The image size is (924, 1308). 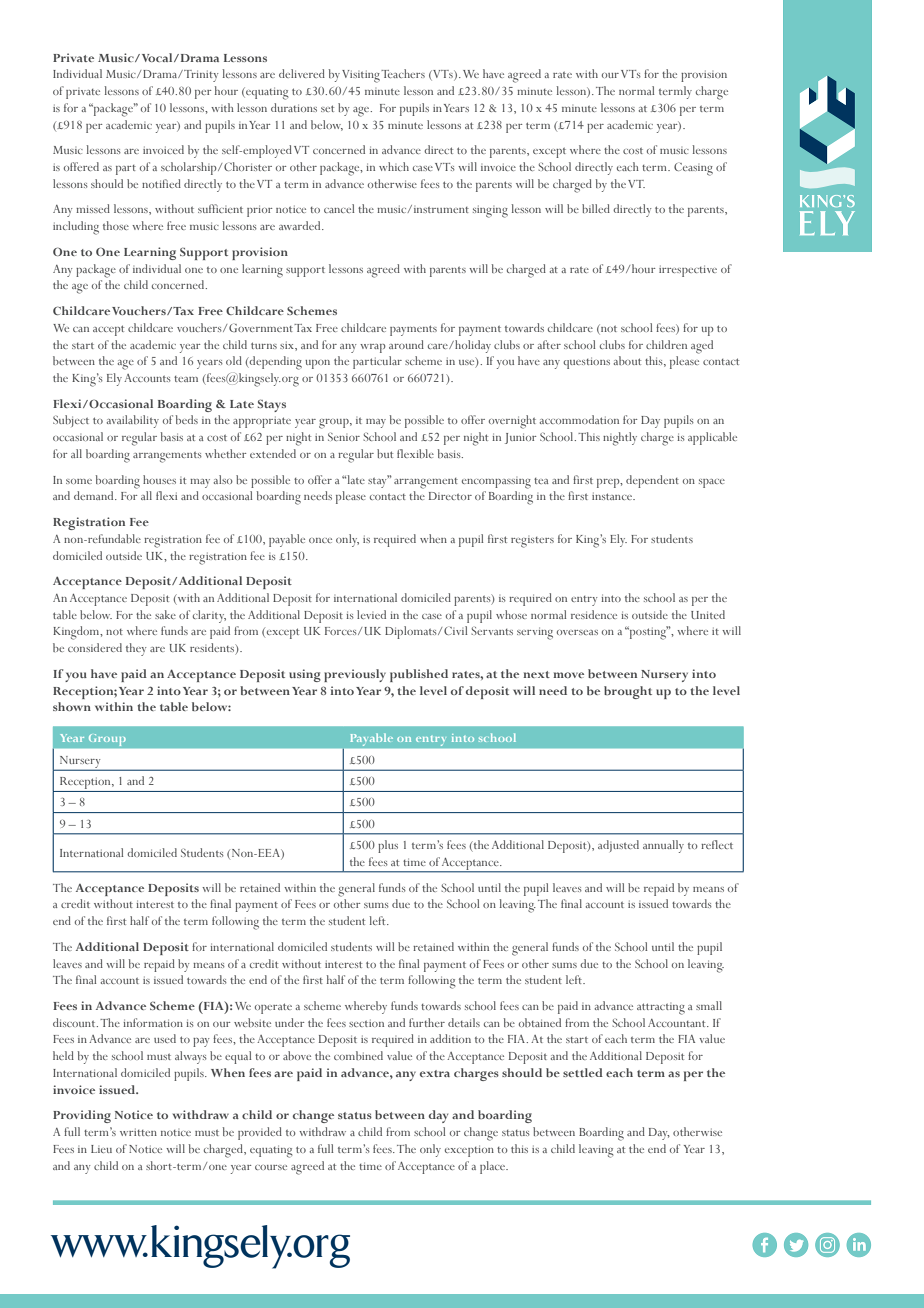 I want to click on shown, so click(x=72, y=706).
